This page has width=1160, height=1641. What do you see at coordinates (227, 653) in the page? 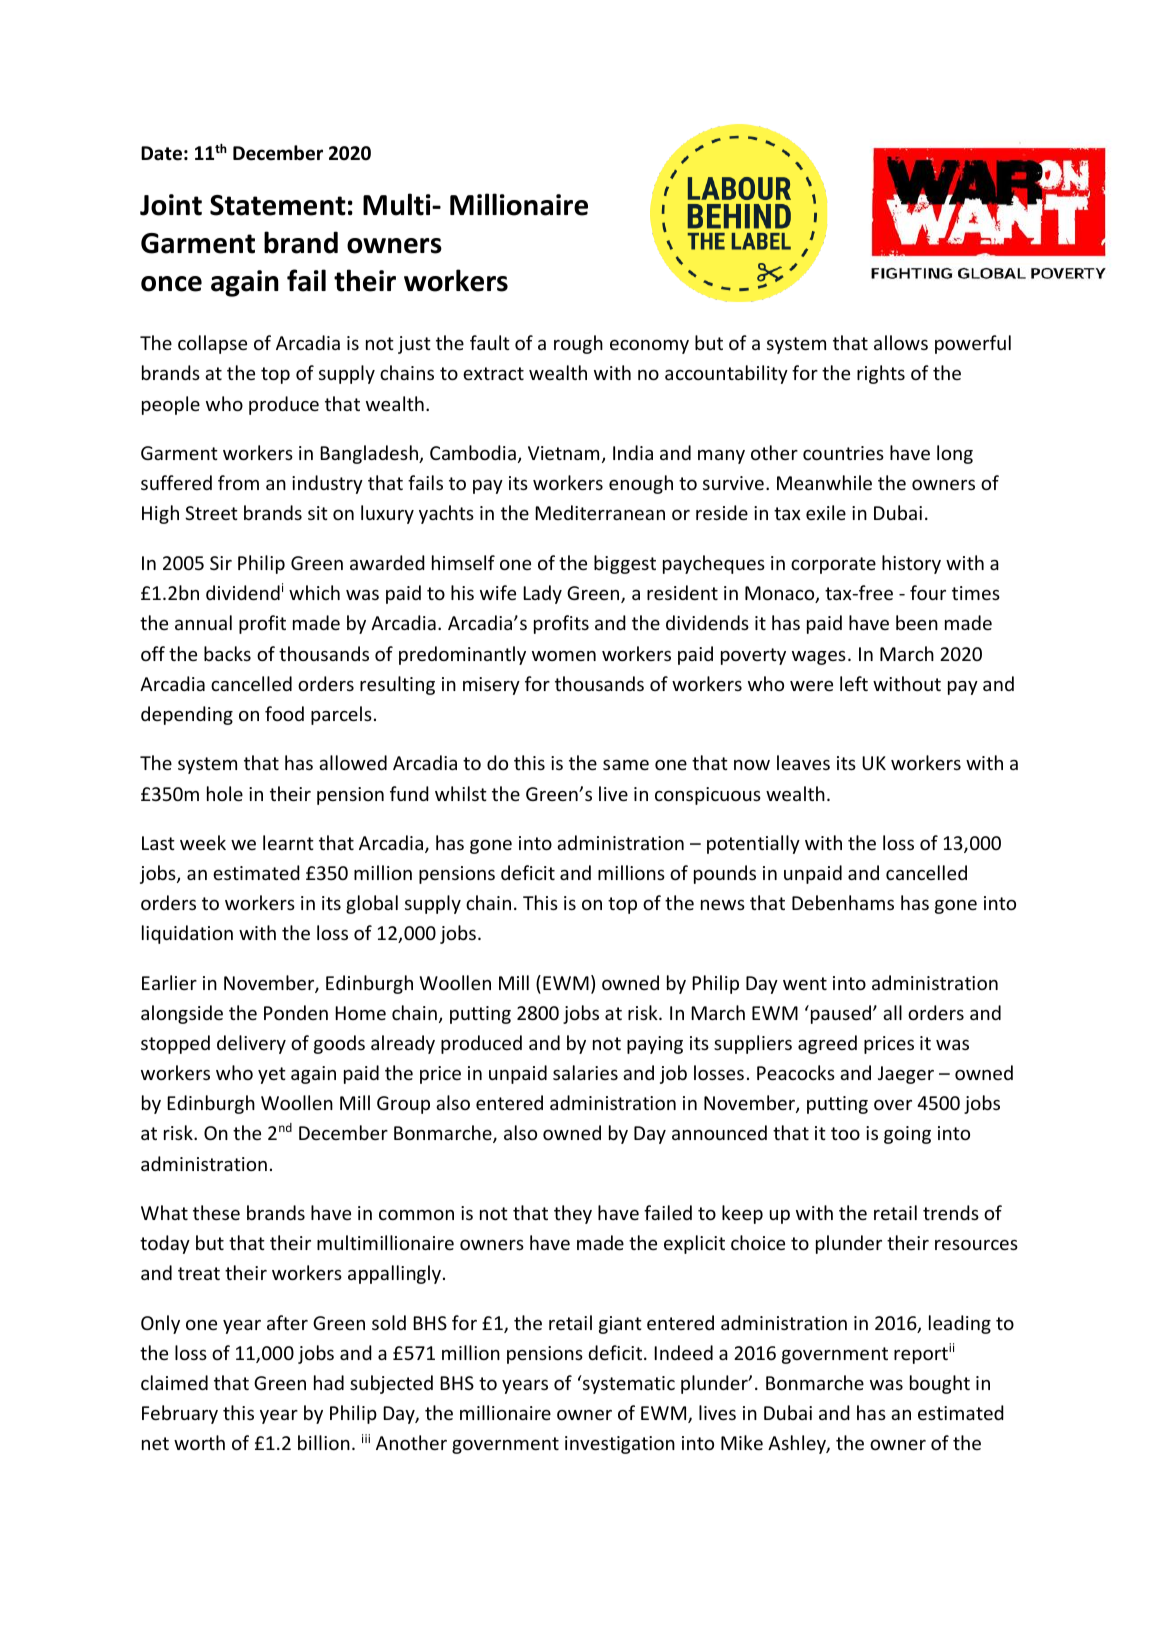
I see `backs` at bounding box center [227, 653].
